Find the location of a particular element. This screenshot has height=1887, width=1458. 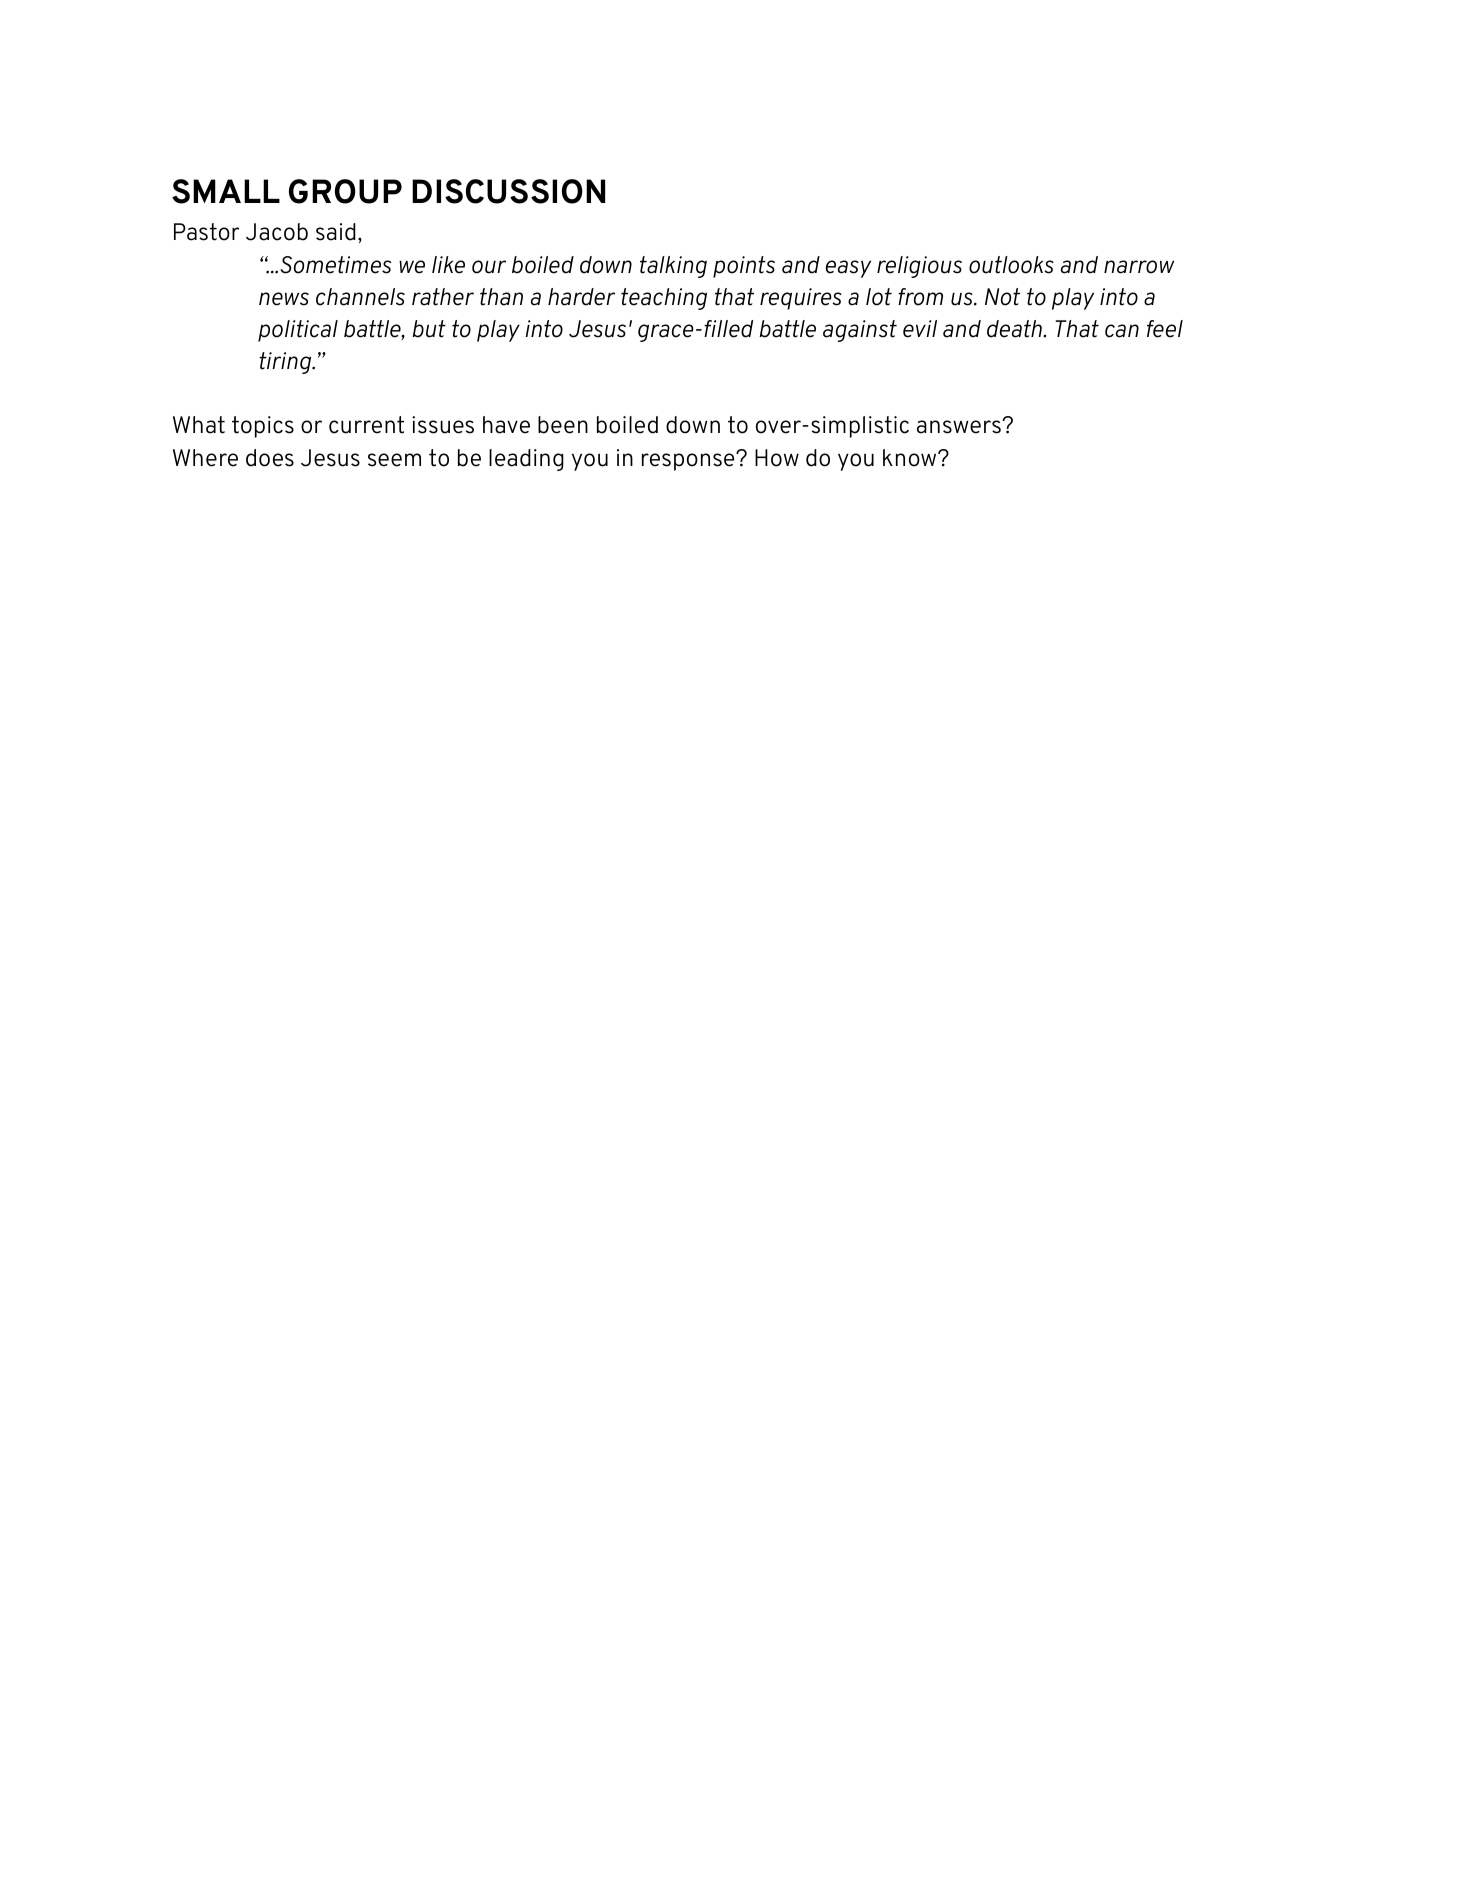

narrow is located at coordinates (1139, 267).
